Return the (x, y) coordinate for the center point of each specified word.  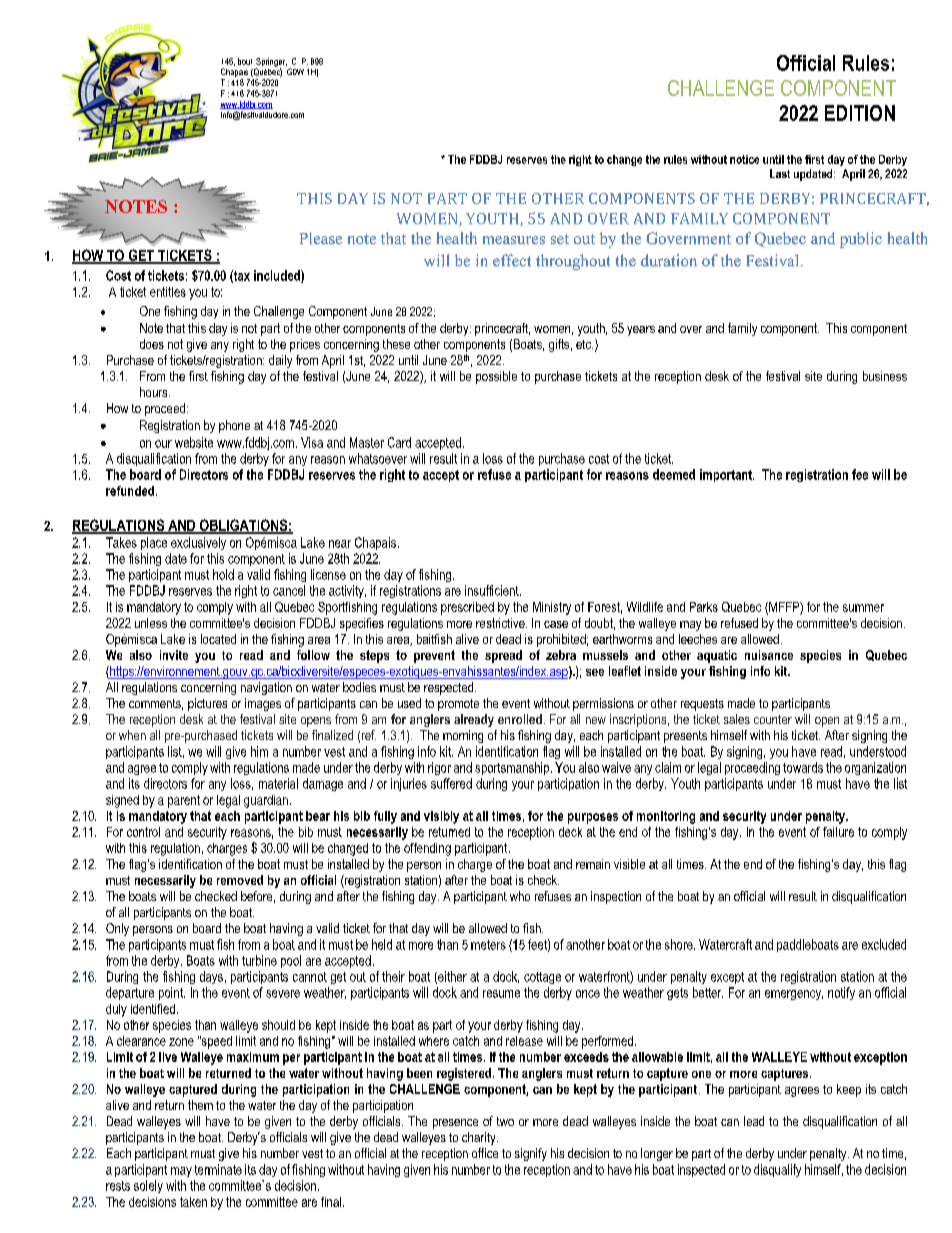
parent (184, 801)
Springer (271, 63)
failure (838, 832)
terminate (218, 1169)
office (485, 1153)
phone (234, 426)
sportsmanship (513, 768)
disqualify (777, 1170)
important (727, 475)
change (624, 160)
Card (399, 442)
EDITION (860, 113)
